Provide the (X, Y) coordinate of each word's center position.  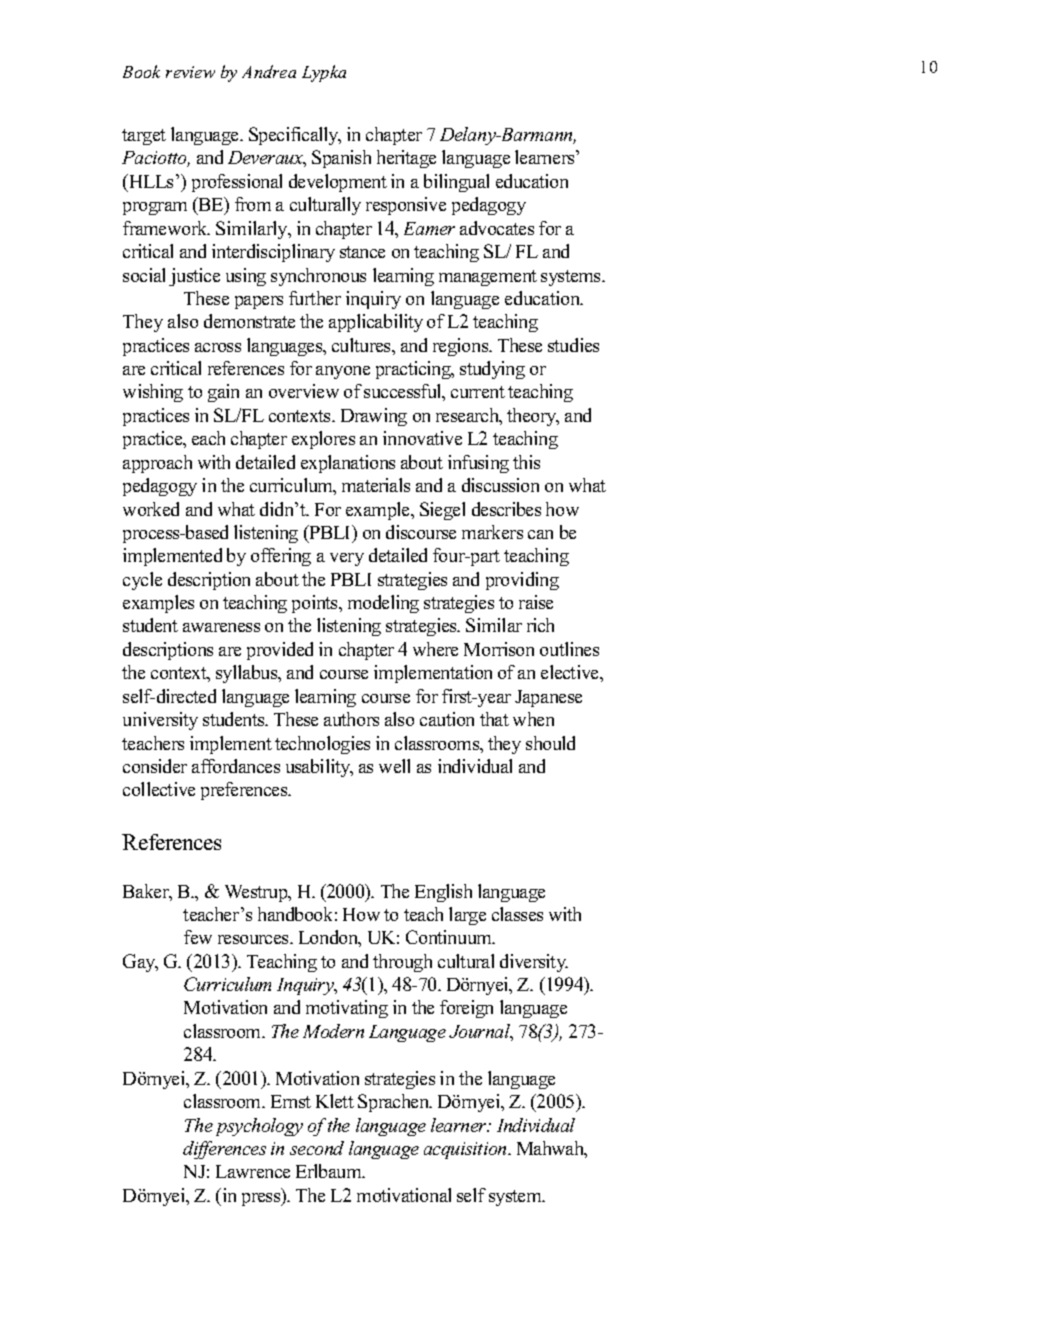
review (190, 72)
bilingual (456, 183)
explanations (348, 464)
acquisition (466, 1150)
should (550, 743)
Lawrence (253, 1171)
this (526, 462)
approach (157, 464)
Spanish (341, 159)
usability (319, 768)
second (317, 1148)
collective (159, 789)
